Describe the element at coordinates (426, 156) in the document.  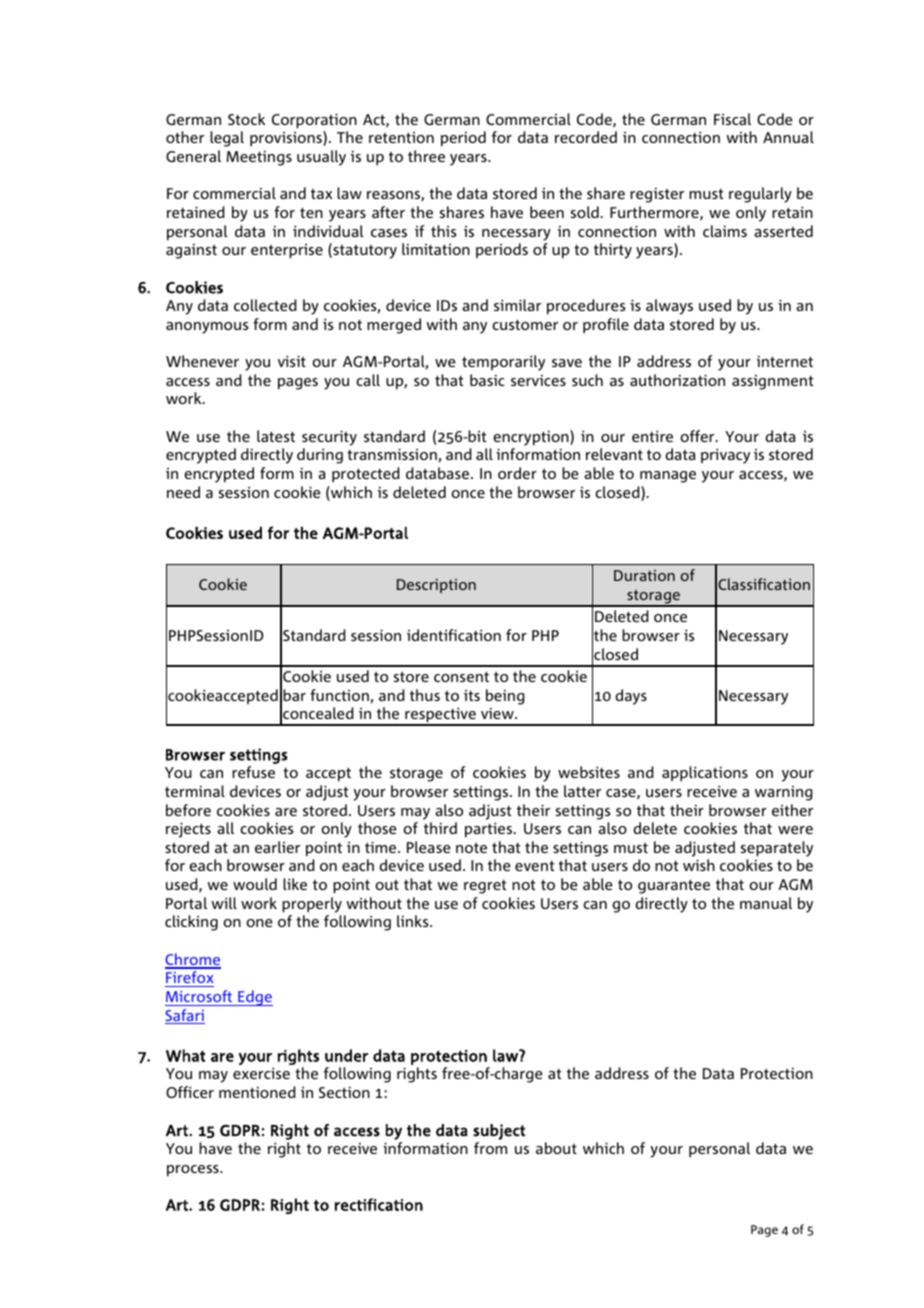
I see `three` at that location.
